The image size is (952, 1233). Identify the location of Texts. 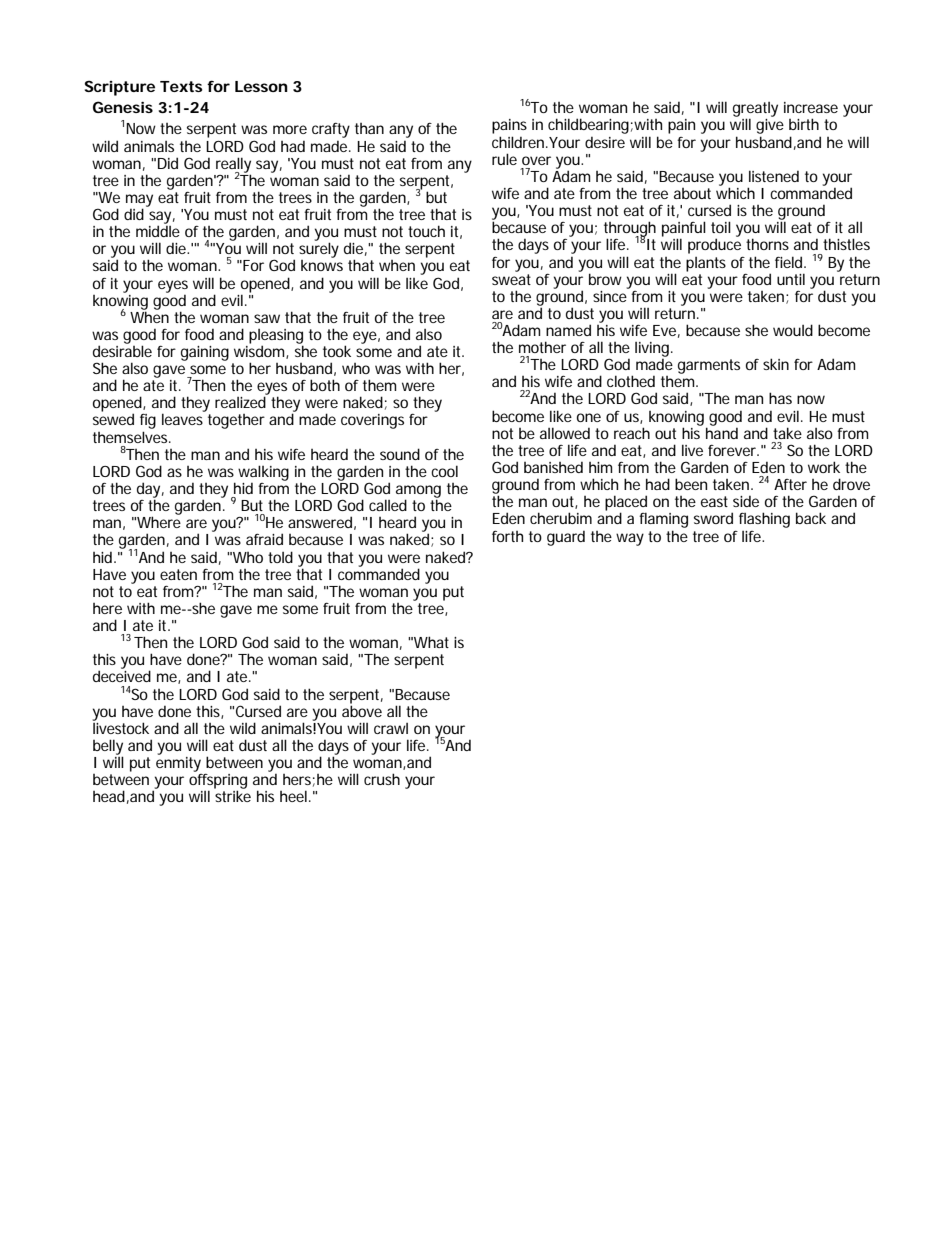
(181, 86).
